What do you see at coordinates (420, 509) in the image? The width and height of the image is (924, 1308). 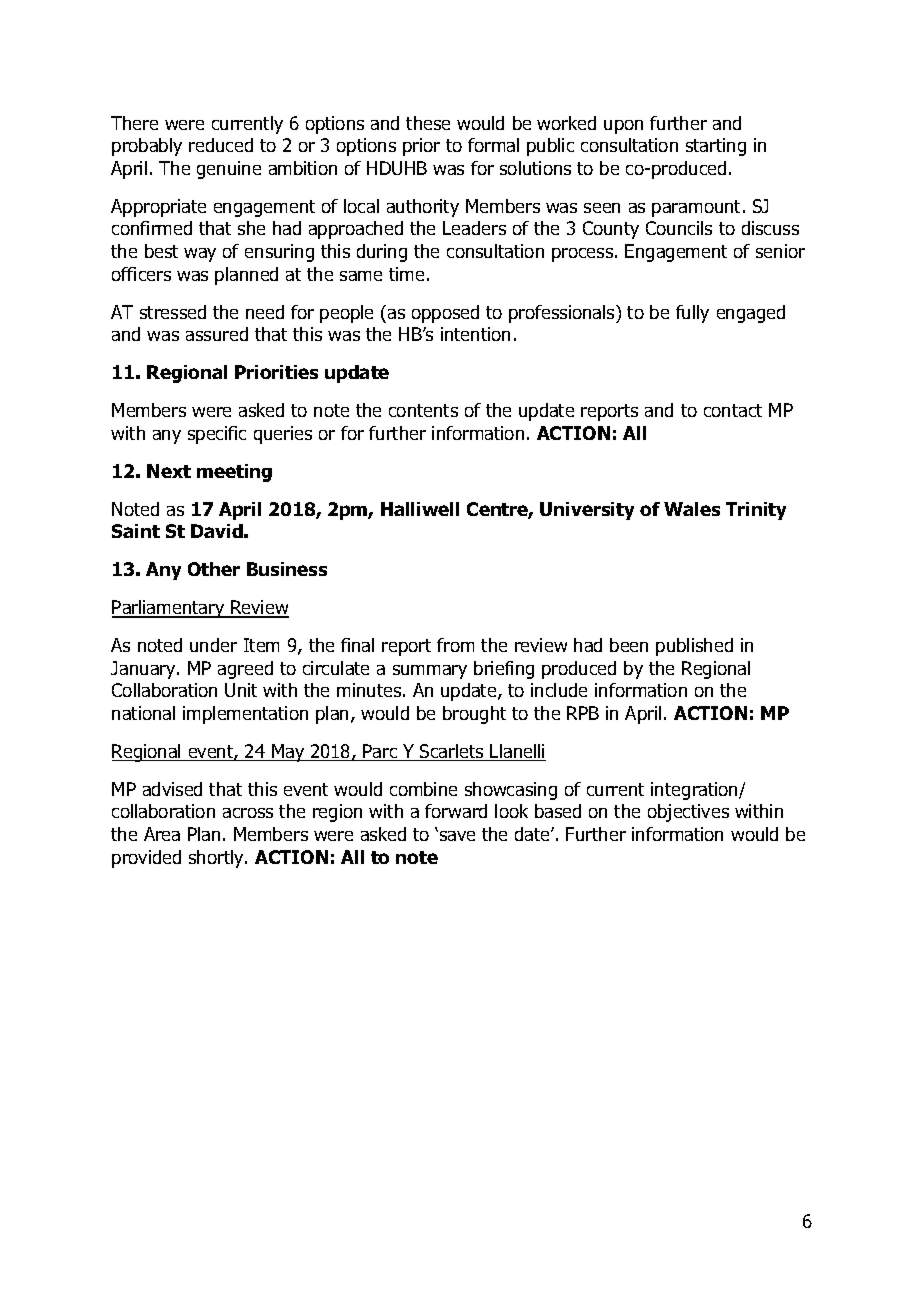 I see `Halliwell` at bounding box center [420, 509].
